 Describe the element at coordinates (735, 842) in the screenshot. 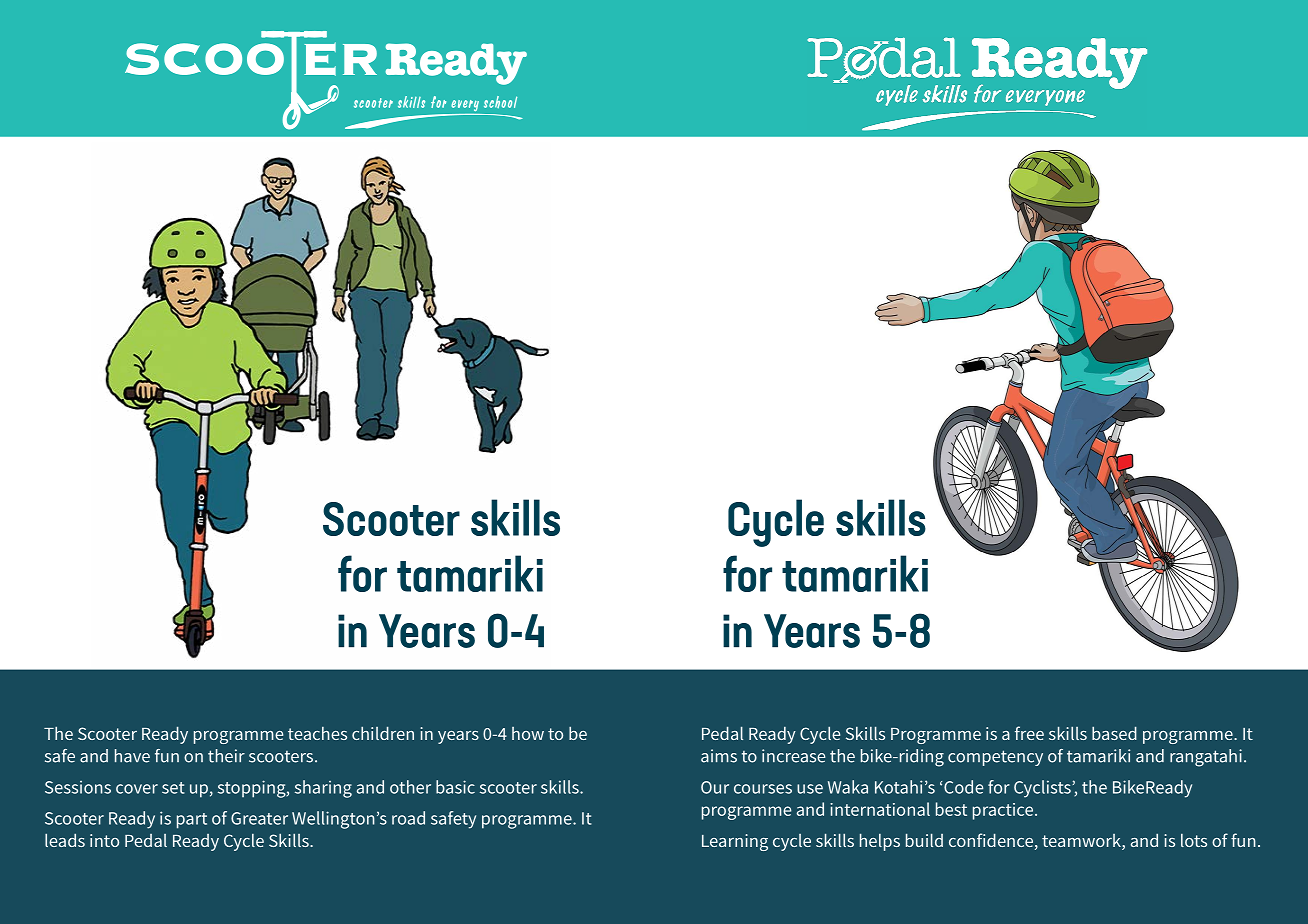

I see `Learning` at that location.
